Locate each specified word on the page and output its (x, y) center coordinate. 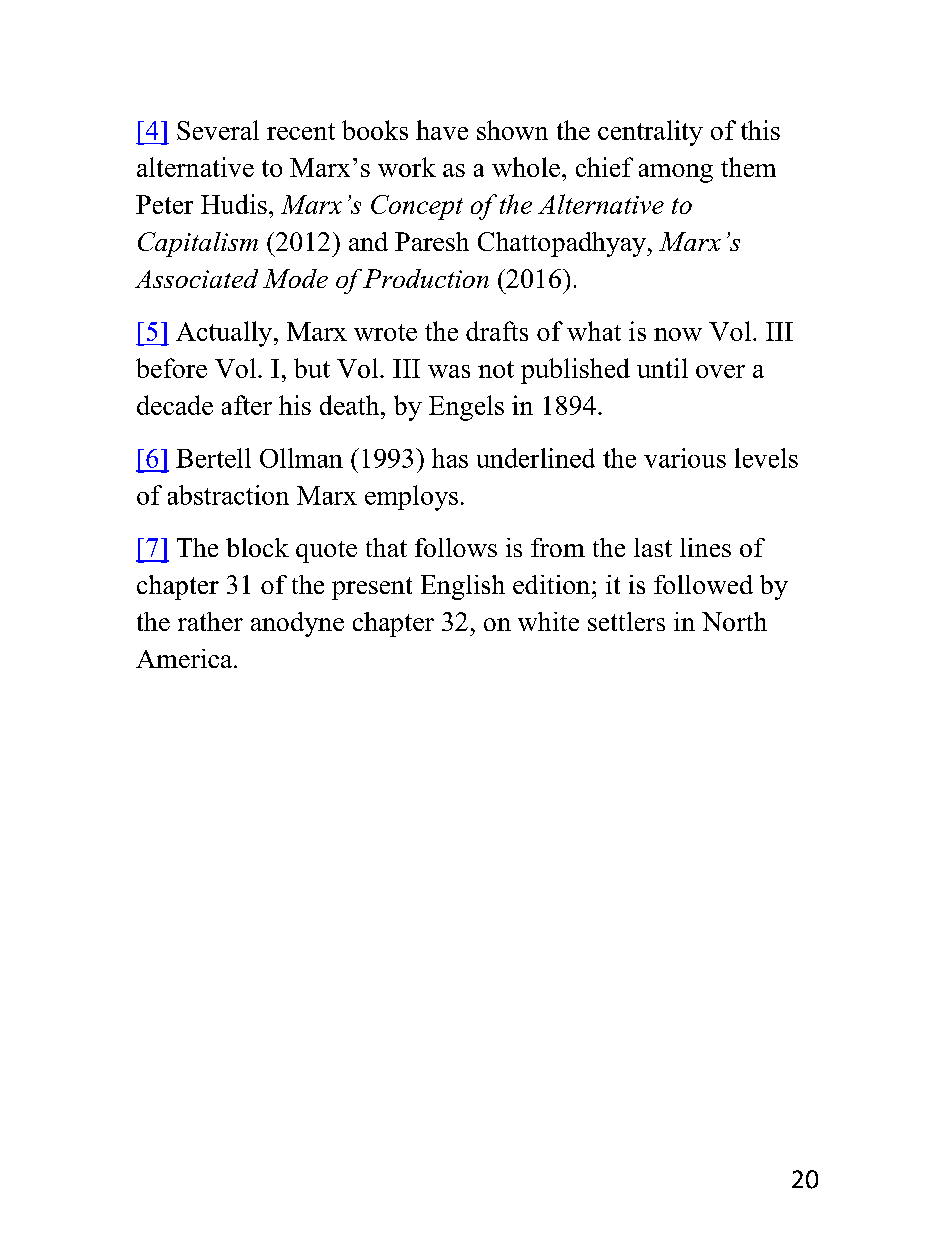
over (720, 371)
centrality (650, 133)
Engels (466, 408)
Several (218, 130)
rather (210, 621)
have (442, 130)
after (247, 405)
